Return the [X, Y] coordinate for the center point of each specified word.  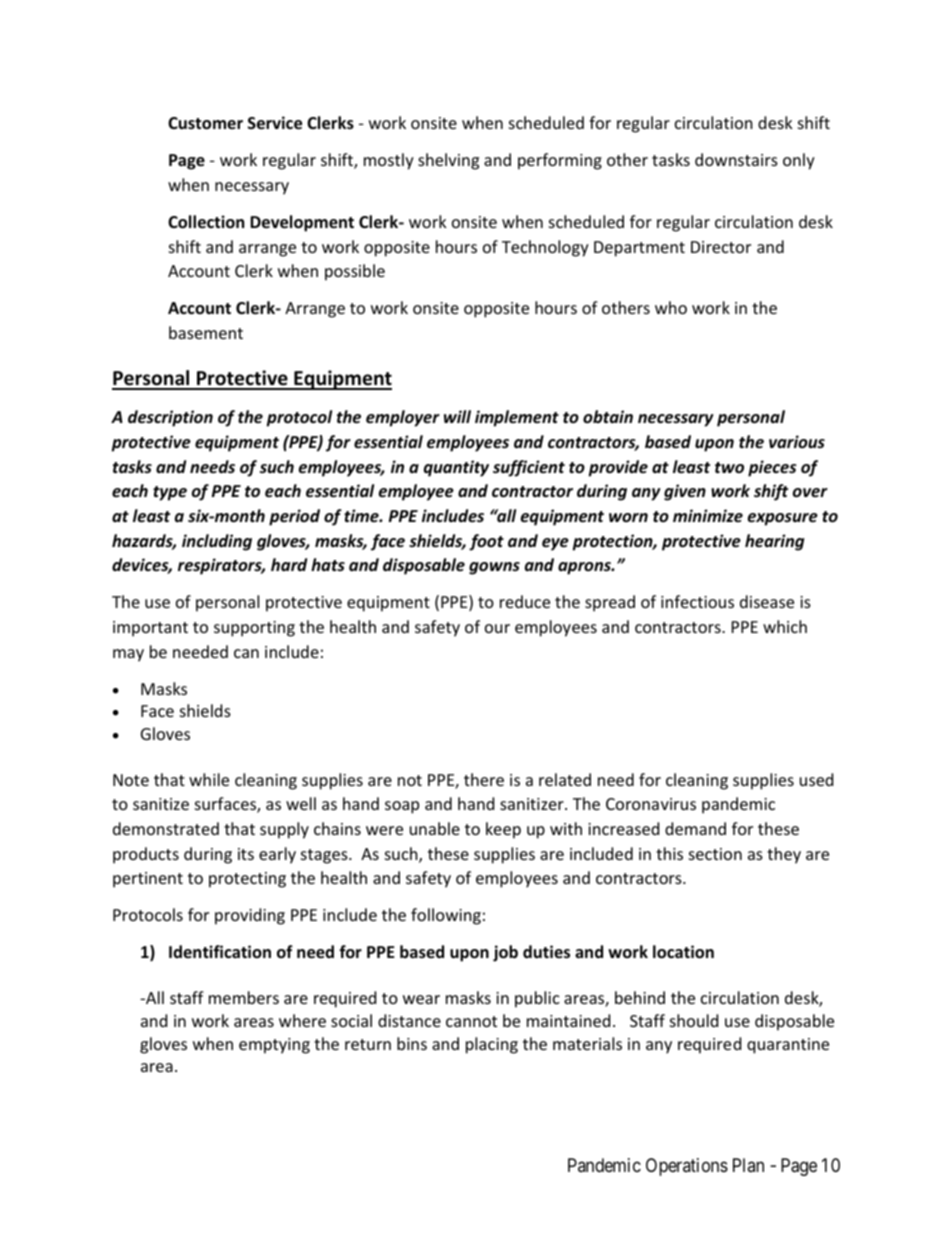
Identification [220, 951]
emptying [274, 1046]
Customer [205, 123]
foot [486, 542]
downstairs [736, 159]
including [217, 542]
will [457, 416]
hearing [774, 542]
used [816, 779]
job [505, 953]
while [209, 779]
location [683, 952]
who [671, 307]
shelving [448, 161]
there [484, 779]
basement [206, 332]
